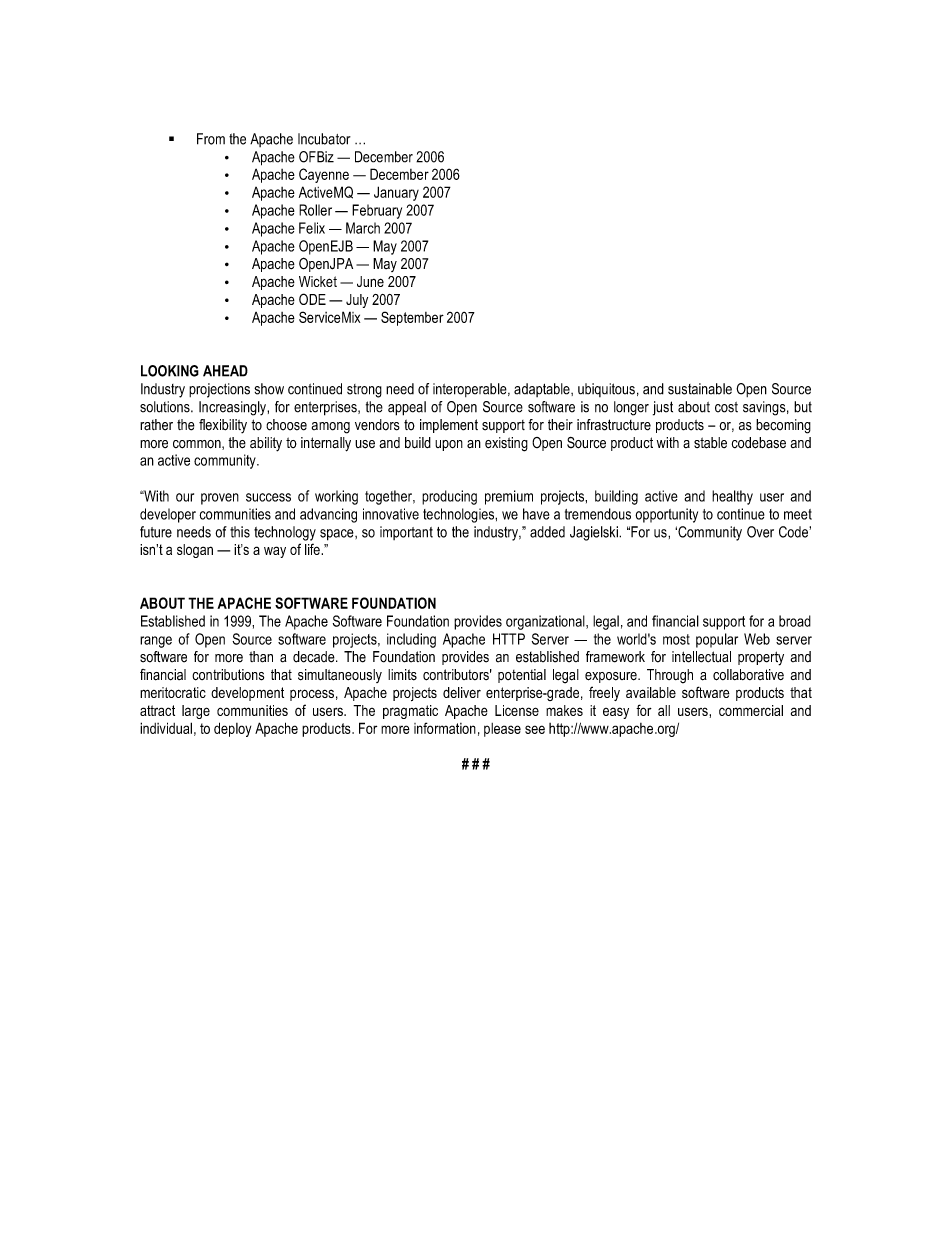  Describe the element at coordinates (517, 710) in the screenshot. I see `License` at that location.
